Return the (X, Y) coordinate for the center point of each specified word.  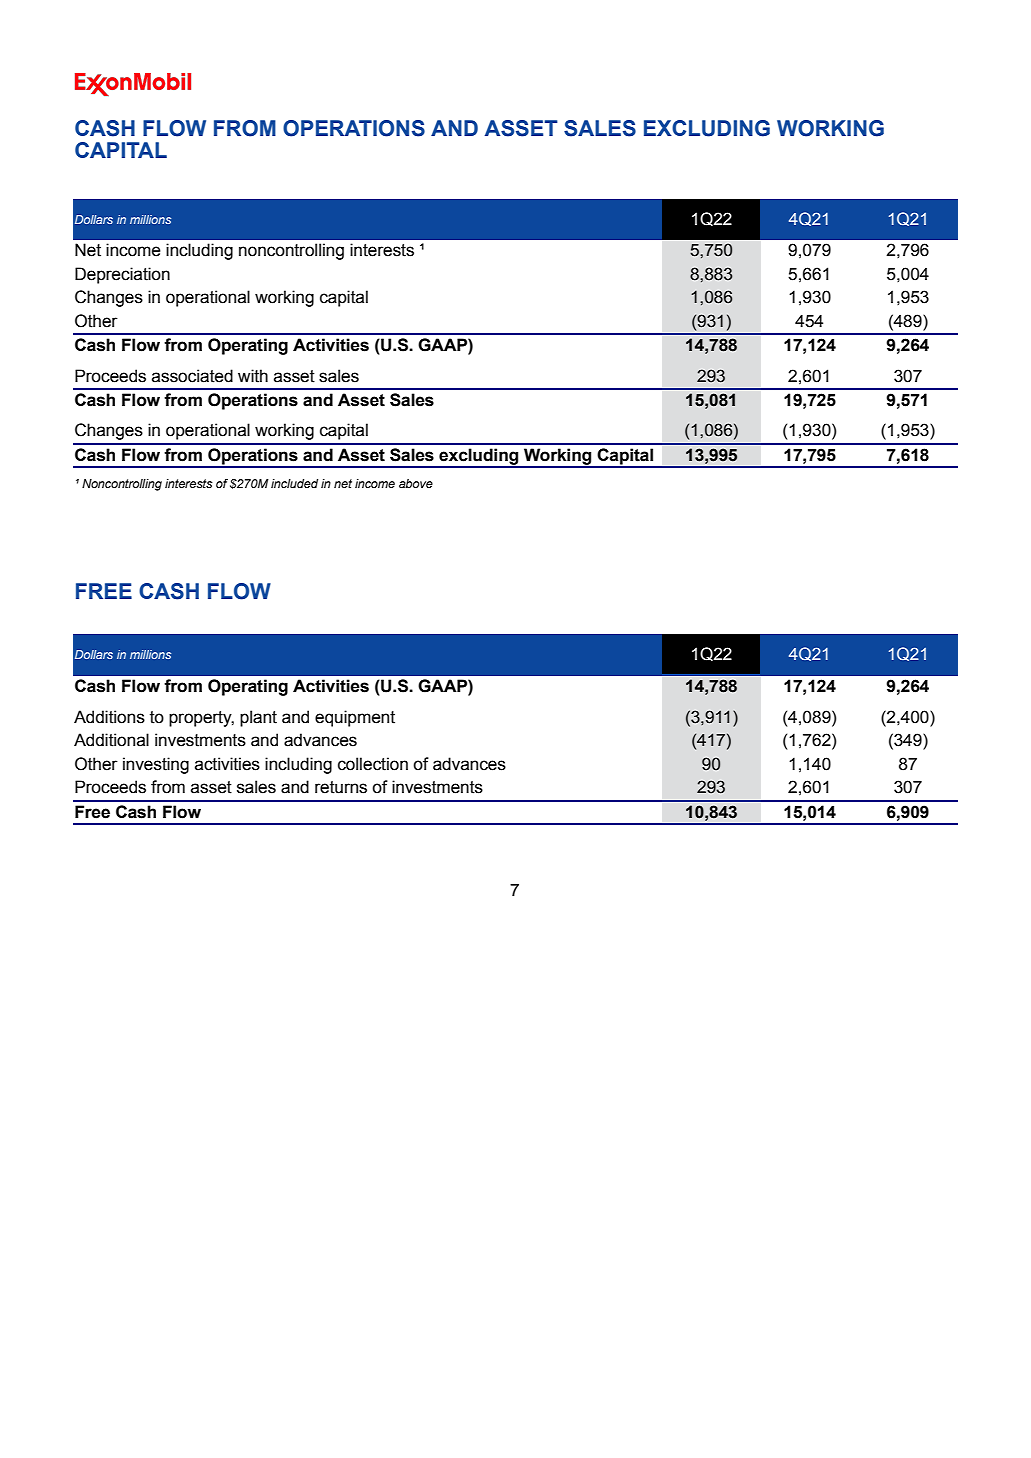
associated (192, 376)
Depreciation (122, 275)
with (253, 376)
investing (156, 765)
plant (258, 718)
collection (373, 764)
